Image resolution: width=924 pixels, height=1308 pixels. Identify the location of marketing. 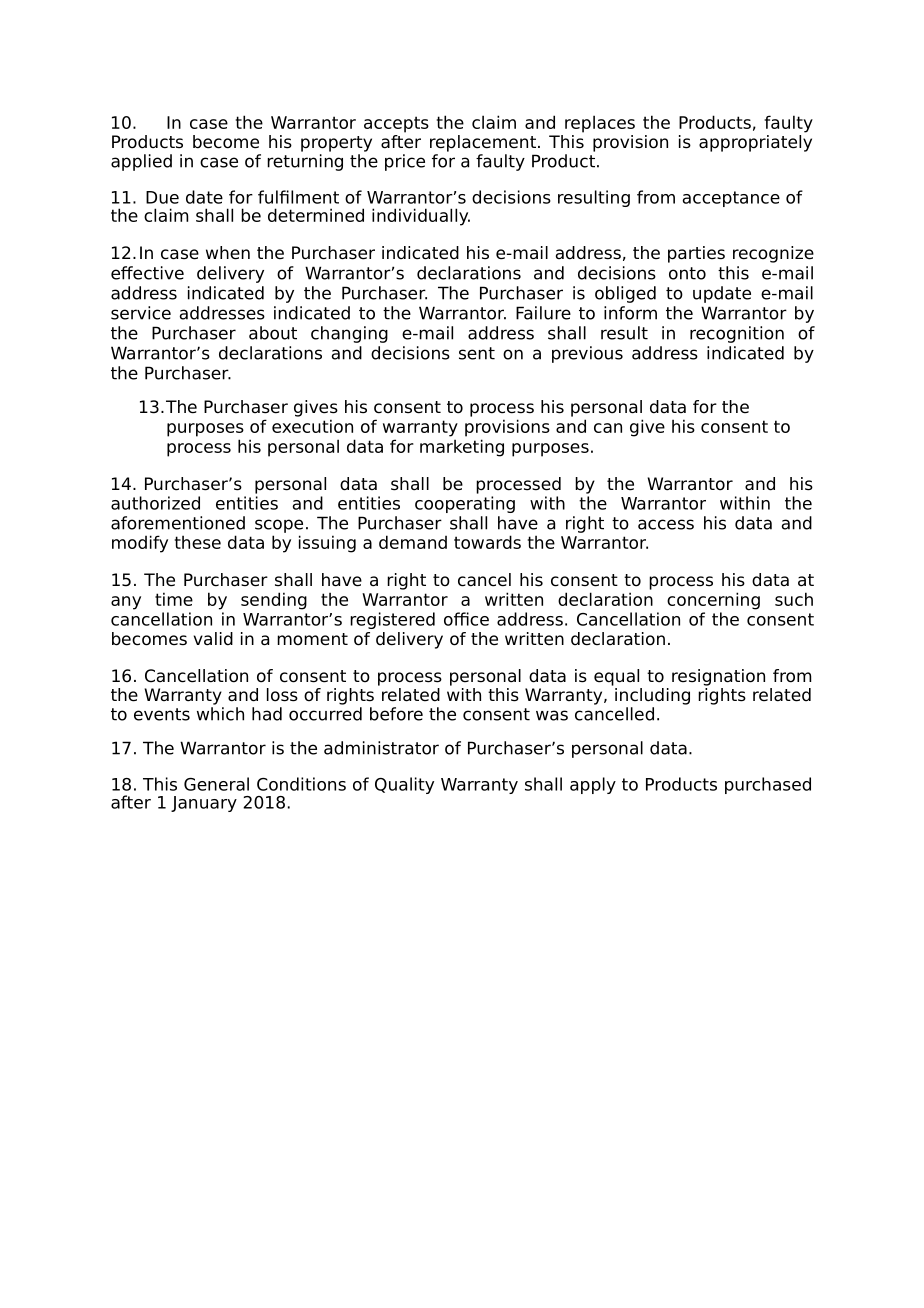
(462, 448).
